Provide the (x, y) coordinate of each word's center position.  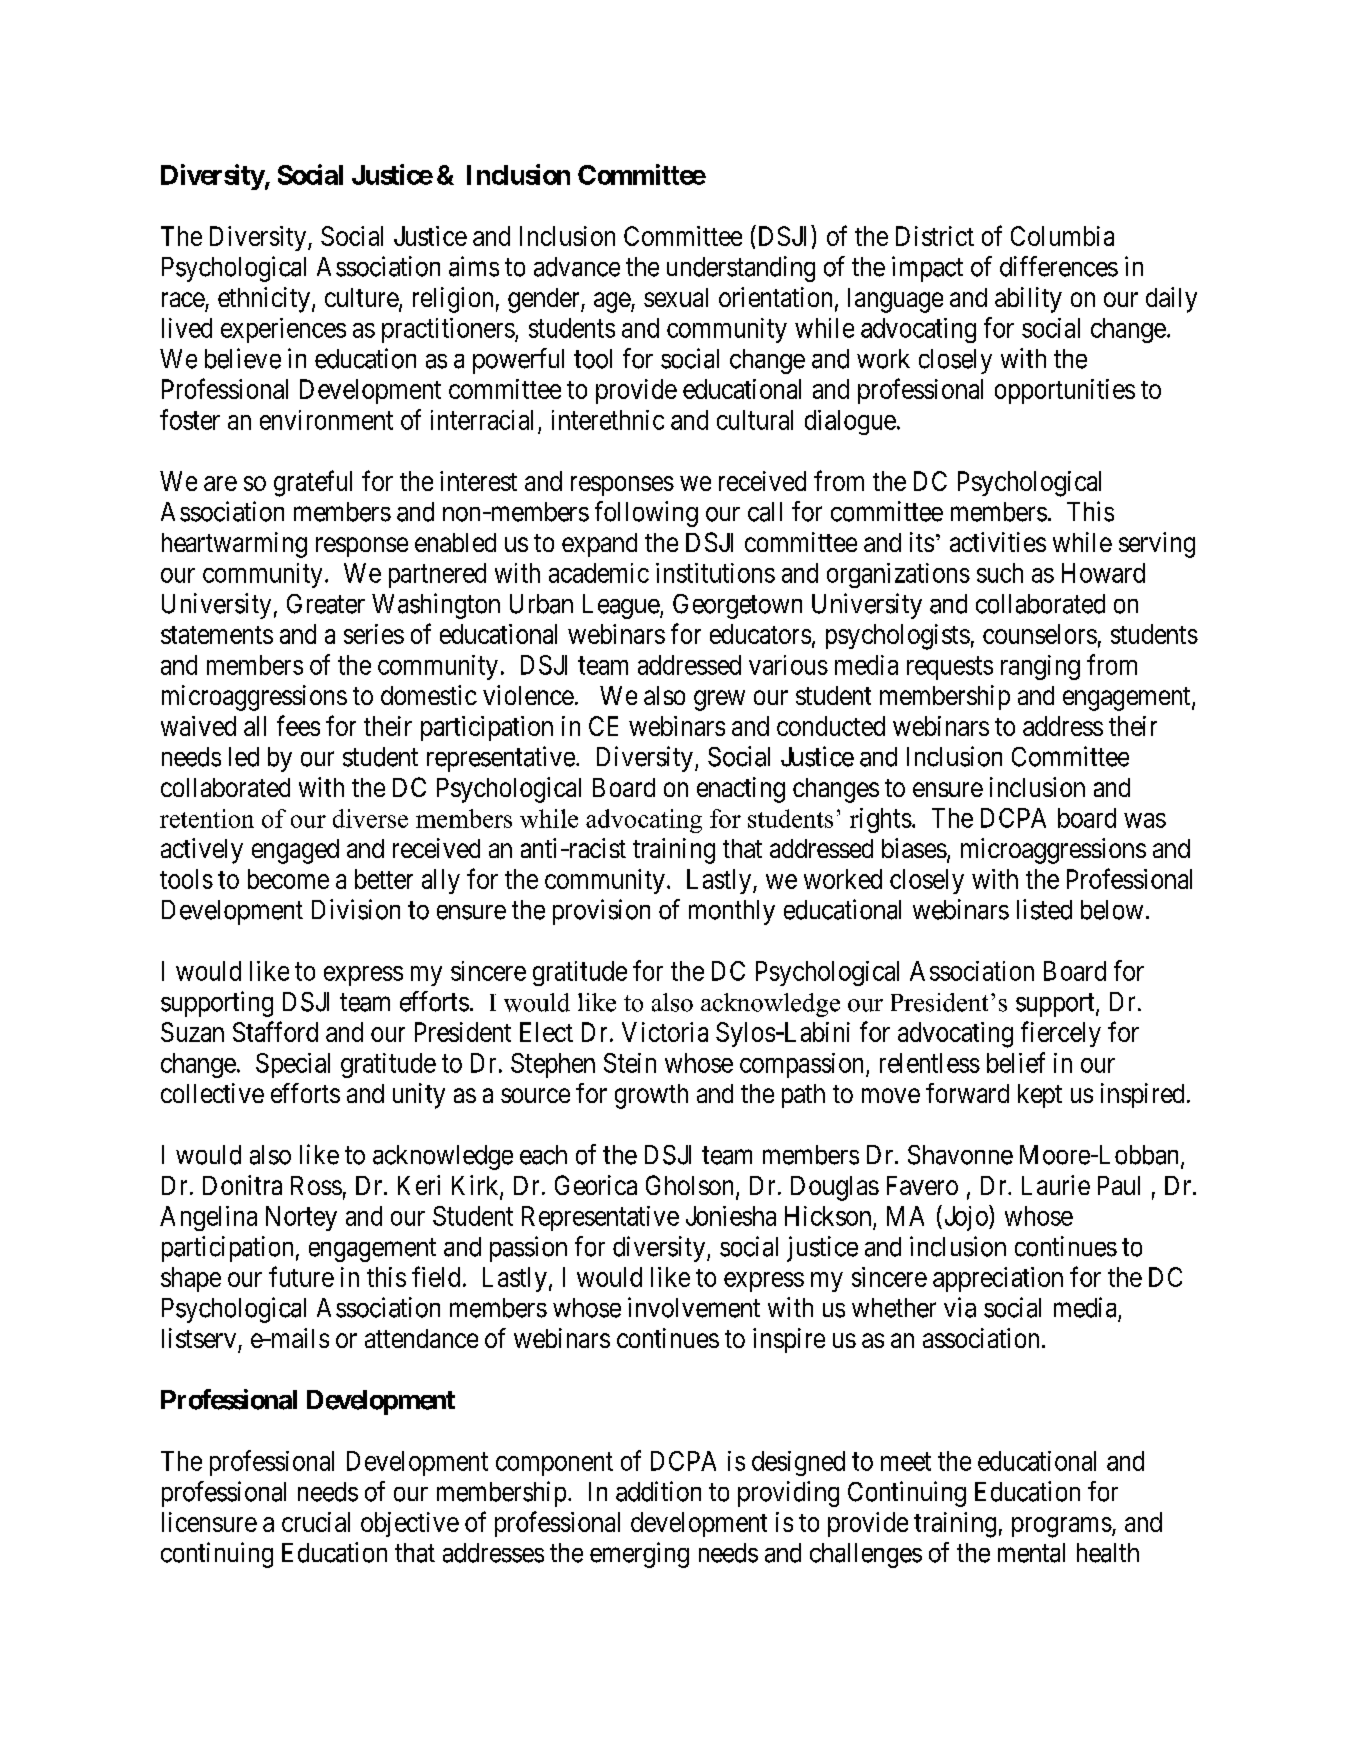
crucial (316, 1522)
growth (651, 1096)
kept (1040, 1096)
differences (1059, 266)
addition (658, 1491)
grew (719, 700)
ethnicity (264, 300)
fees (298, 725)
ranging (1040, 667)
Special (293, 1065)
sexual (676, 297)
